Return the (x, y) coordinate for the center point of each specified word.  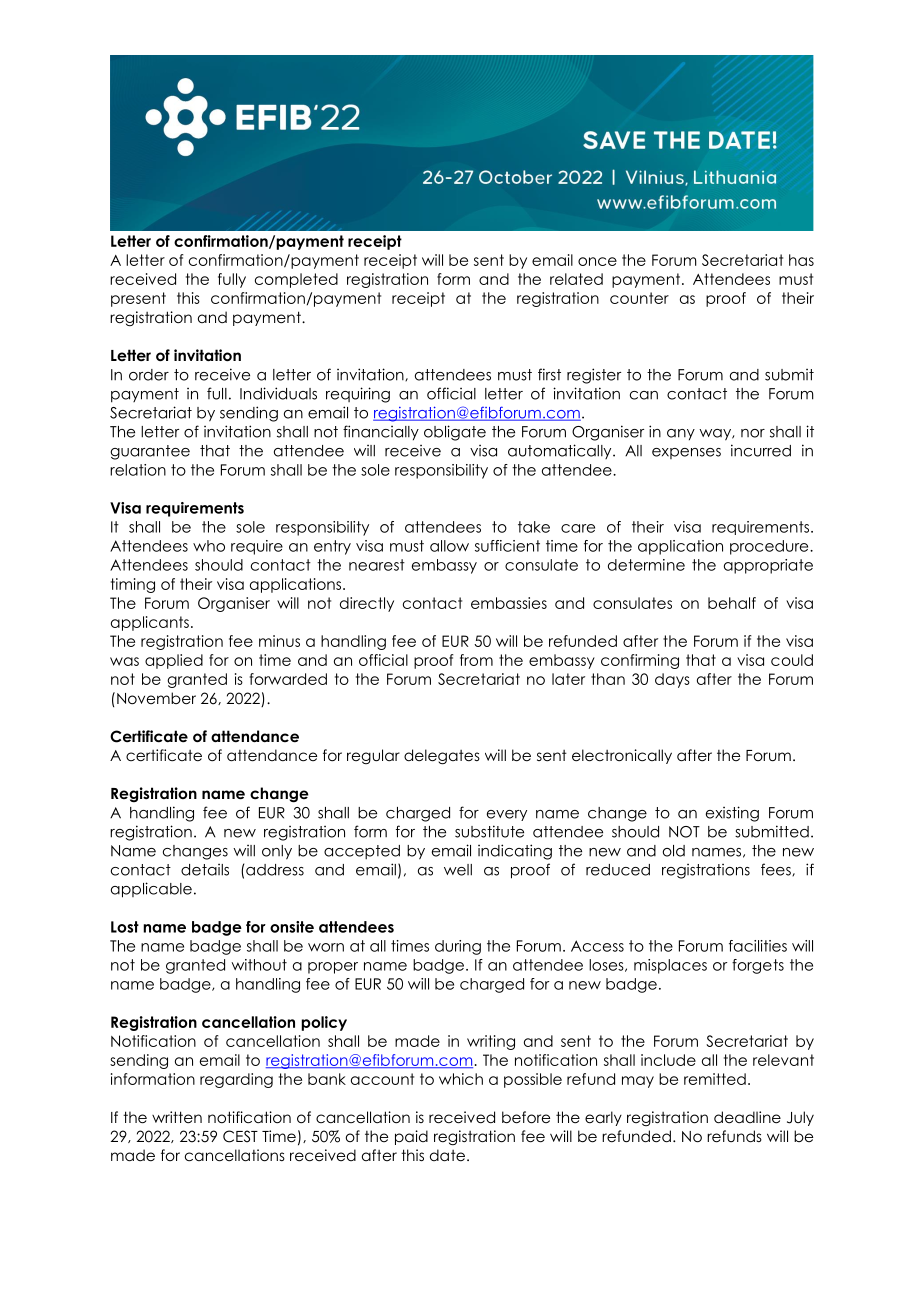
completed (296, 280)
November (156, 698)
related (576, 279)
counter (639, 298)
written (177, 1117)
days (672, 680)
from (476, 660)
